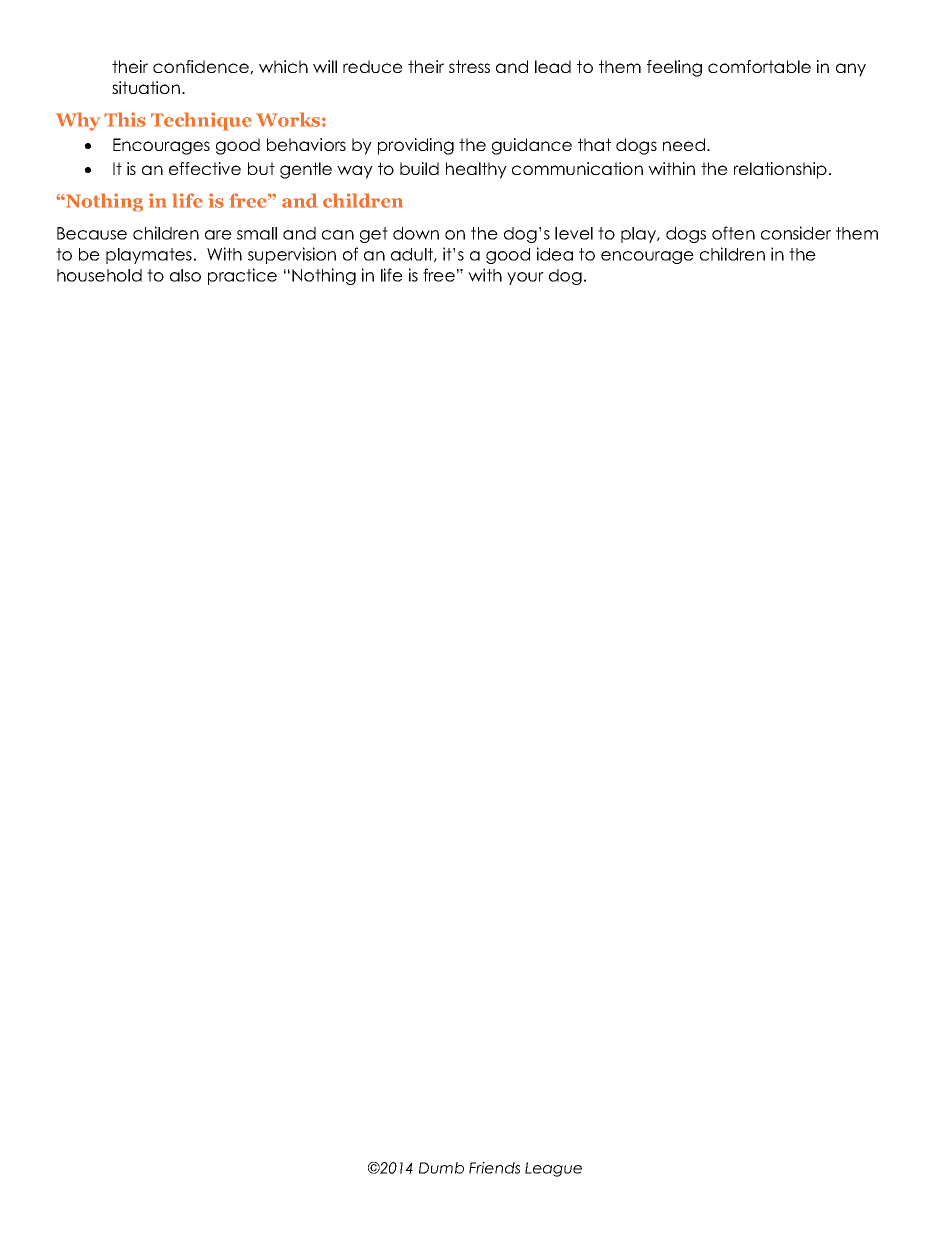  Describe the element at coordinates (796, 233) in the image. I see `consider` at that location.
